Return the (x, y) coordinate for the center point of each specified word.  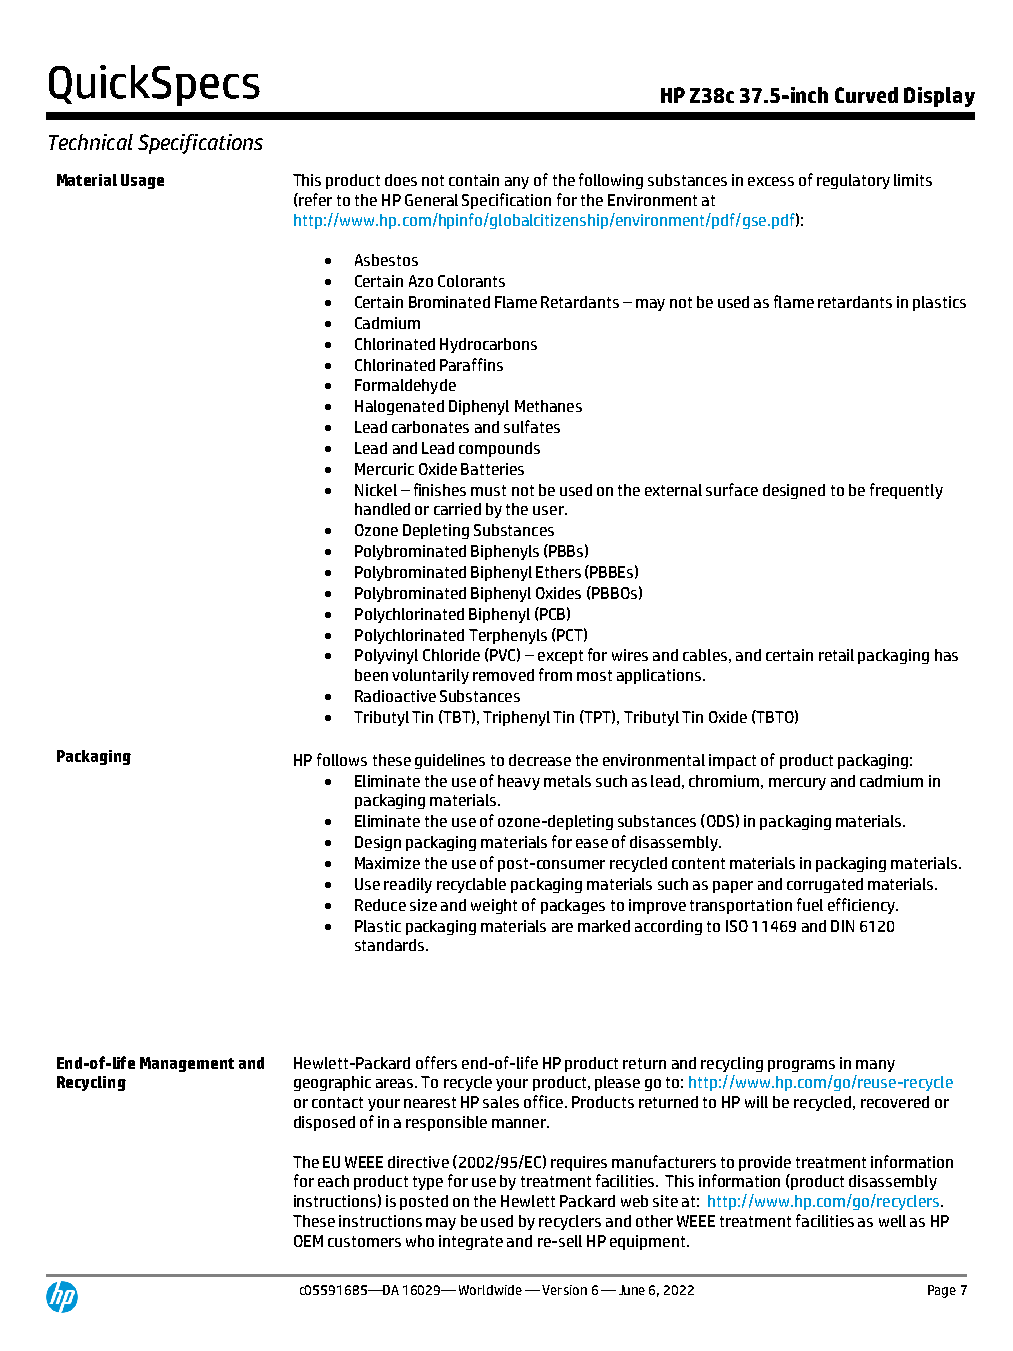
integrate (471, 1242)
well (892, 1221)
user (549, 510)
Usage (142, 181)
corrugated (825, 885)
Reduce (380, 905)
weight (494, 906)
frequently (906, 491)
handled (382, 509)
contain (474, 180)
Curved (866, 95)
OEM (308, 1241)
